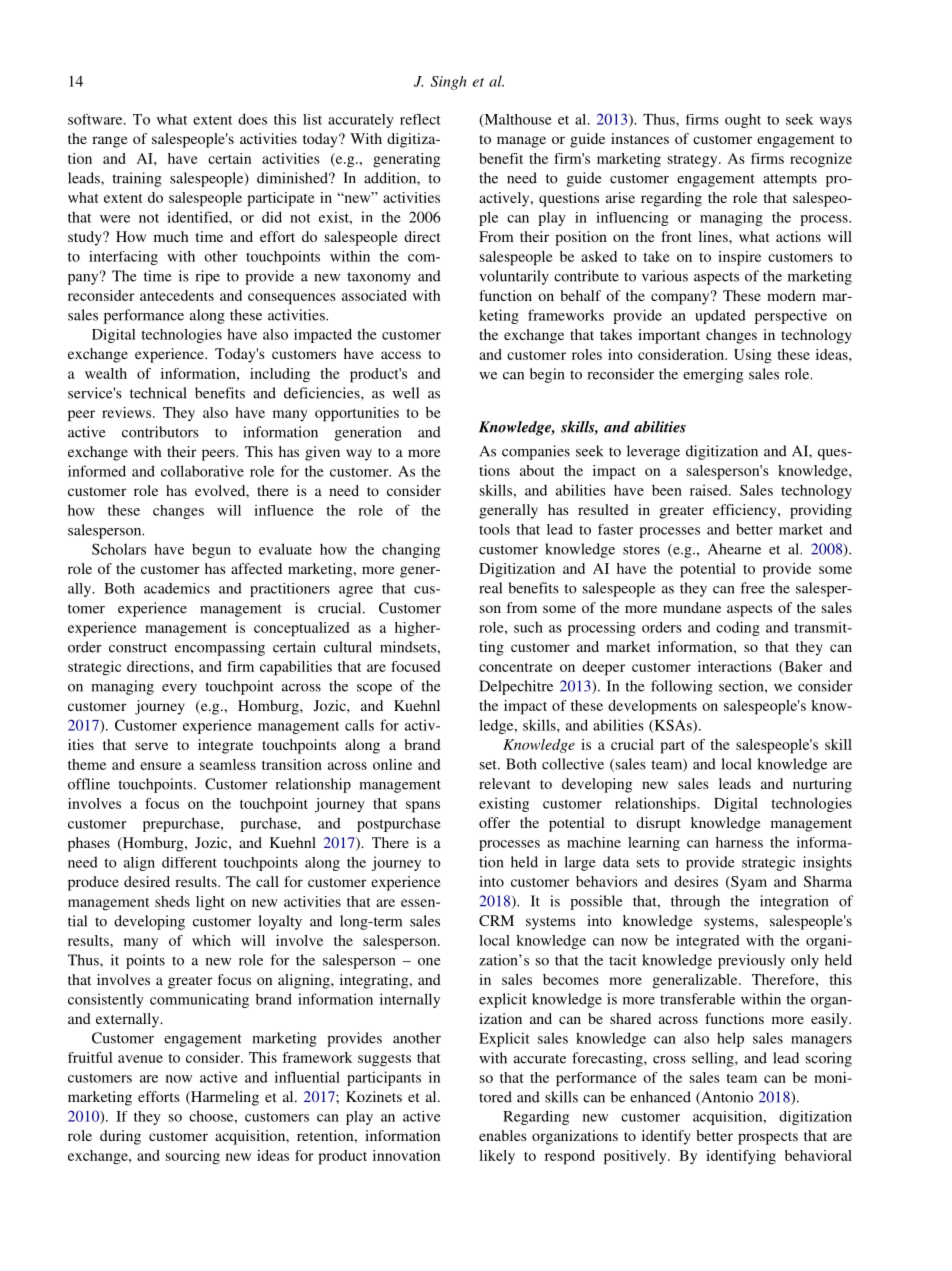  Describe the element at coordinates (177, 588) in the screenshot. I see `academics` at that location.
